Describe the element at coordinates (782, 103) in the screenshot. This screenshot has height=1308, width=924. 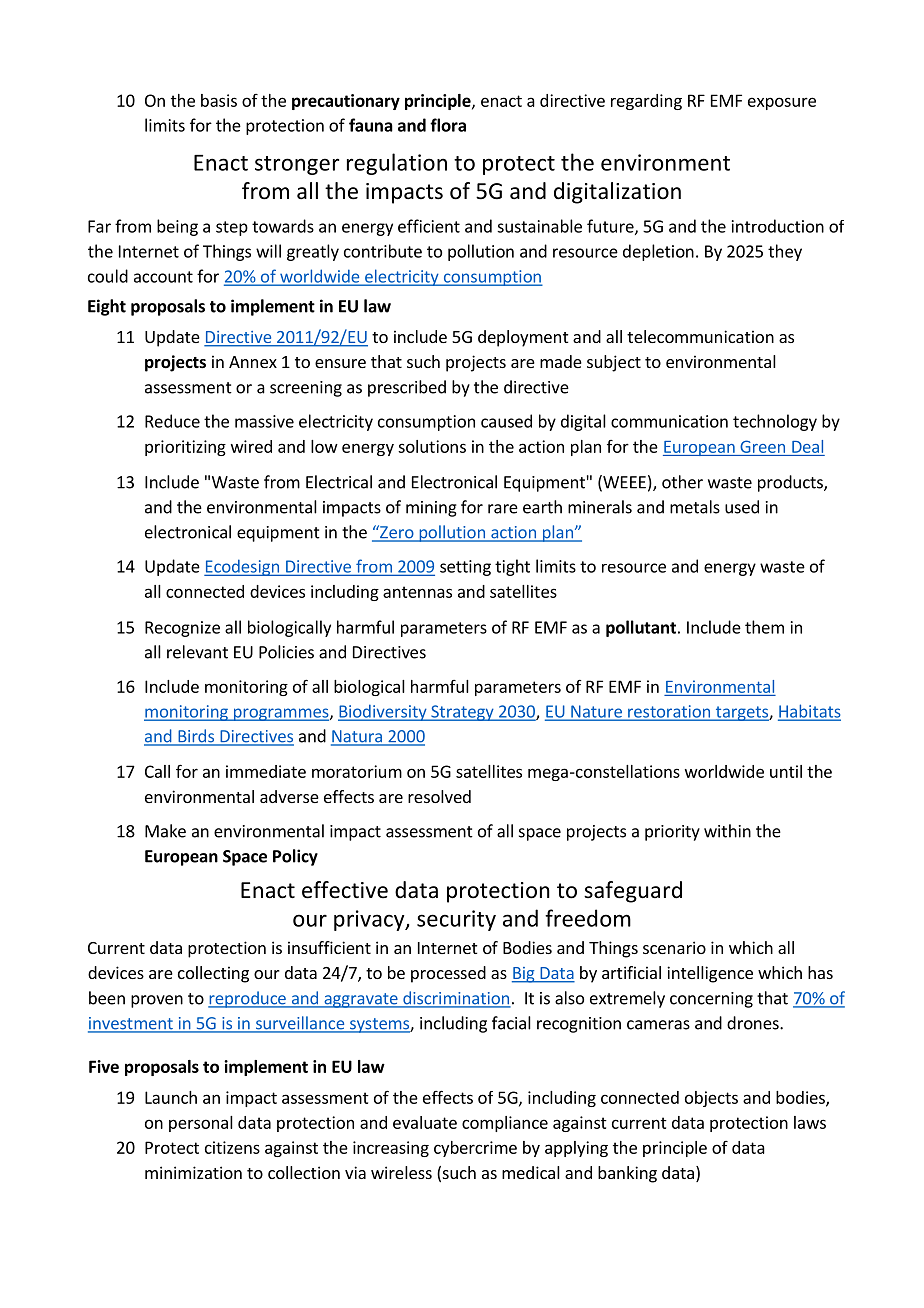
I see `exposure` at that location.
